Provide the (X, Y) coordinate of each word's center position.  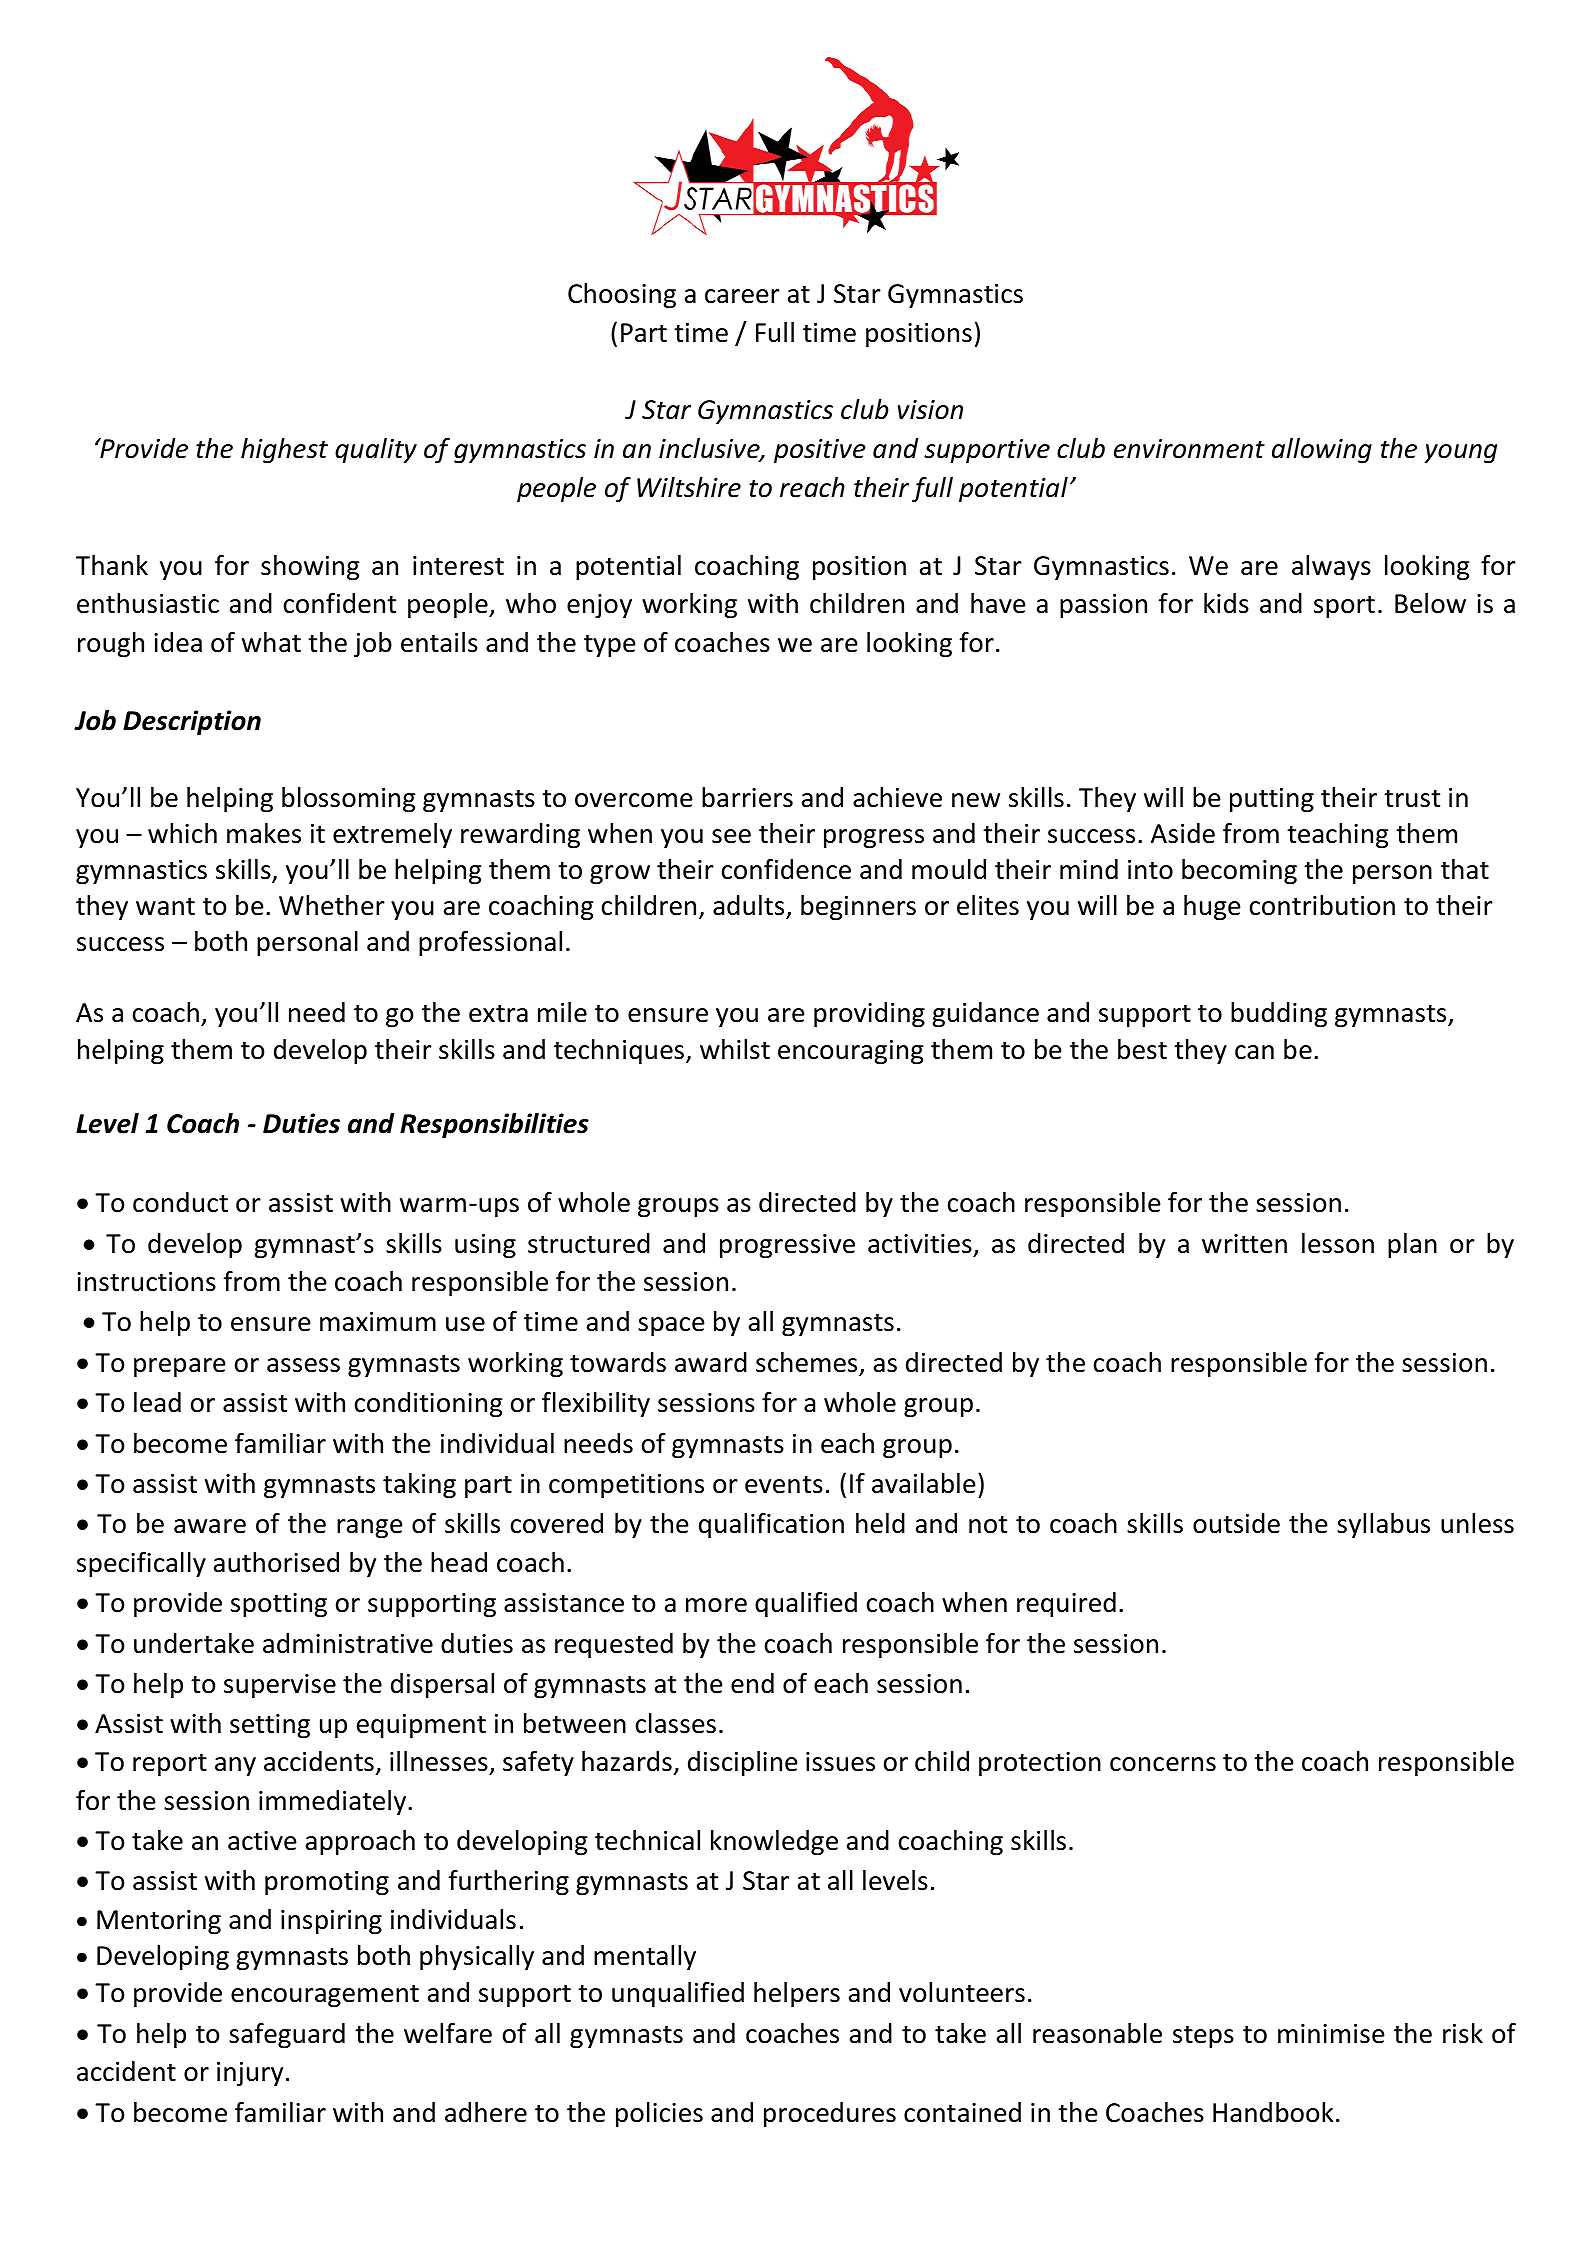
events (784, 1485)
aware (210, 1526)
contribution (1322, 905)
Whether (332, 905)
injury (250, 2074)
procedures (830, 2115)
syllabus (1383, 1526)
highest (284, 451)
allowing (1322, 451)
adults (750, 906)
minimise (1331, 2034)
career (742, 296)
